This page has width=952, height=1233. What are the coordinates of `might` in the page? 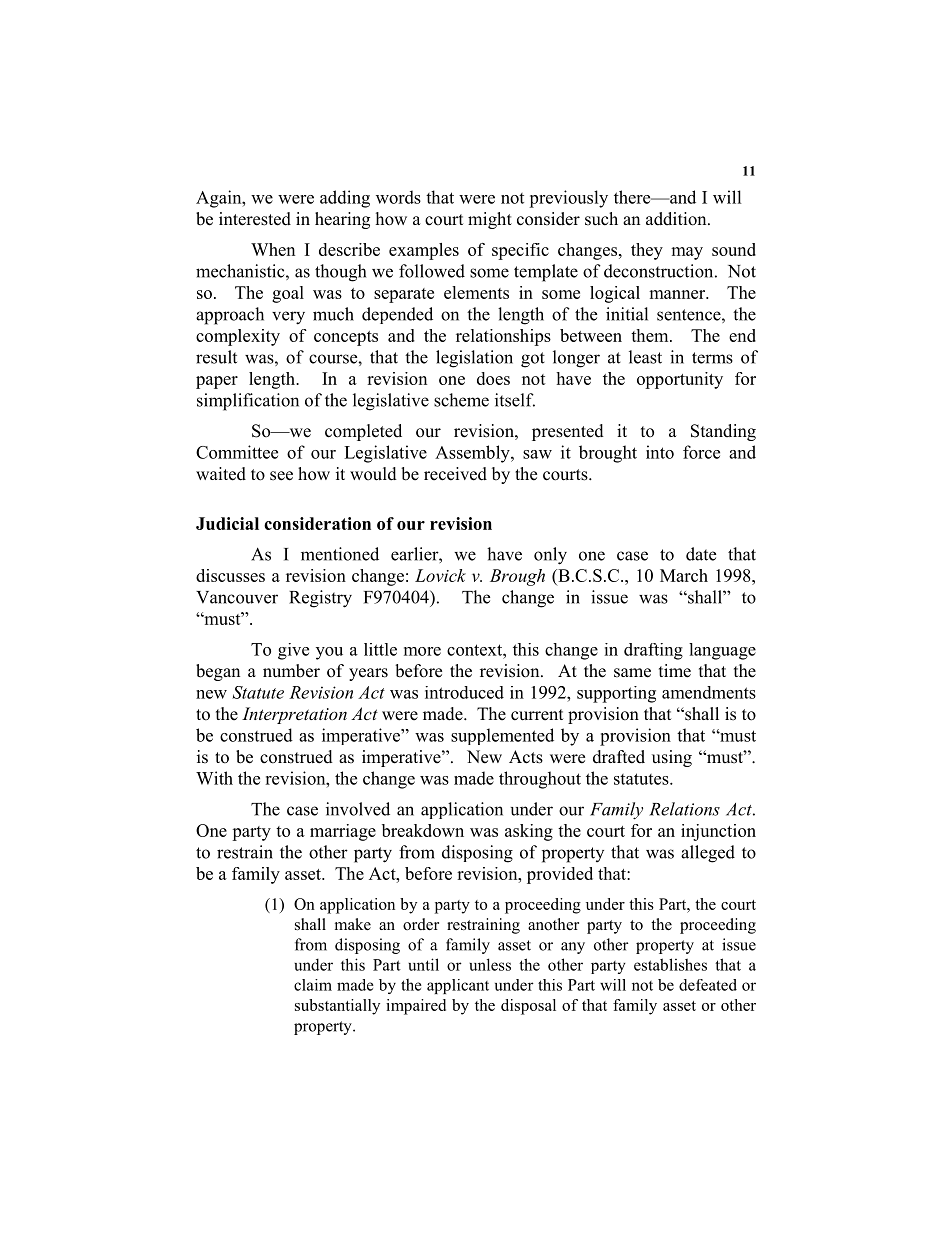 It's located at (490, 220).
